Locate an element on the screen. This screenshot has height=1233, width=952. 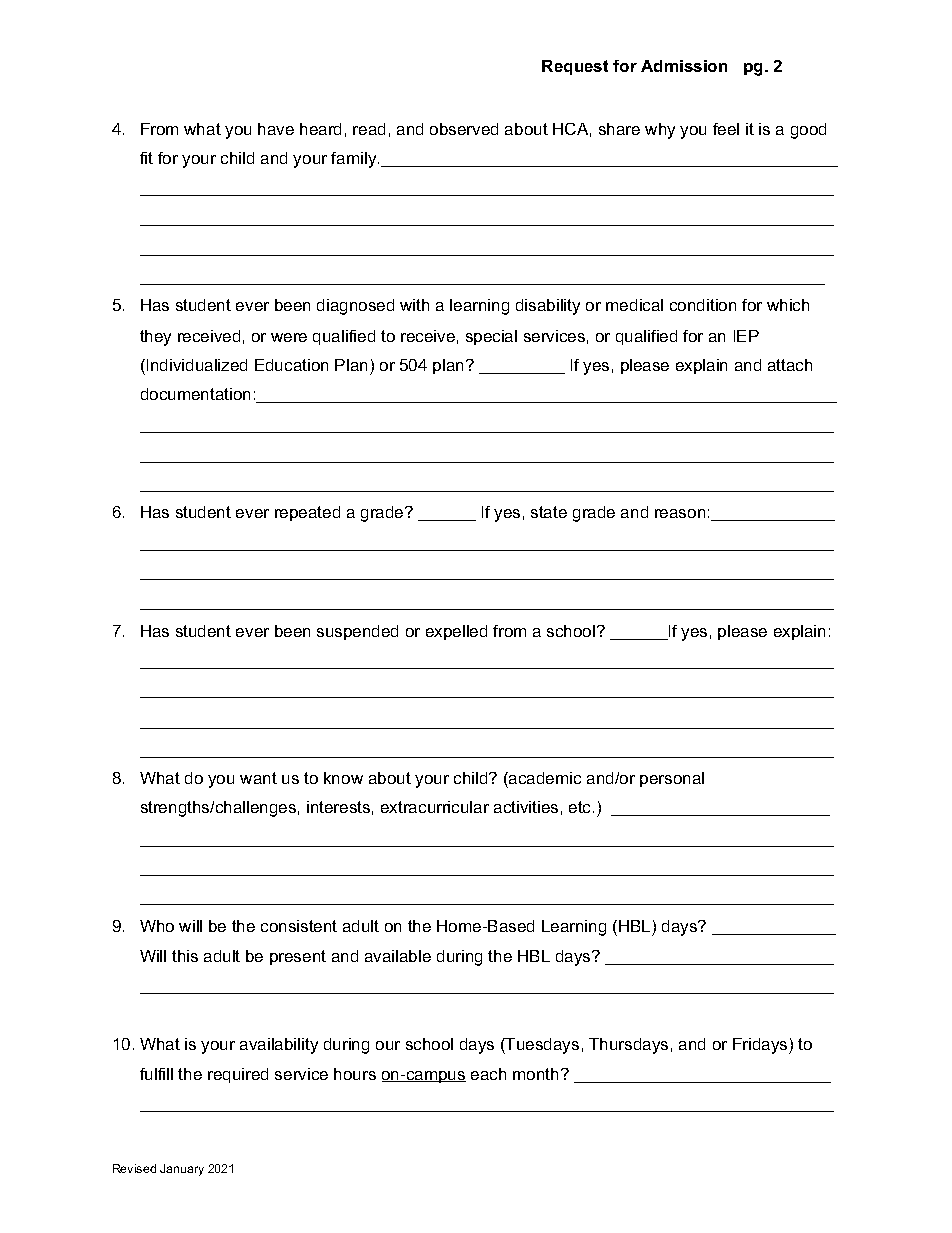
January is located at coordinates (182, 1170).
